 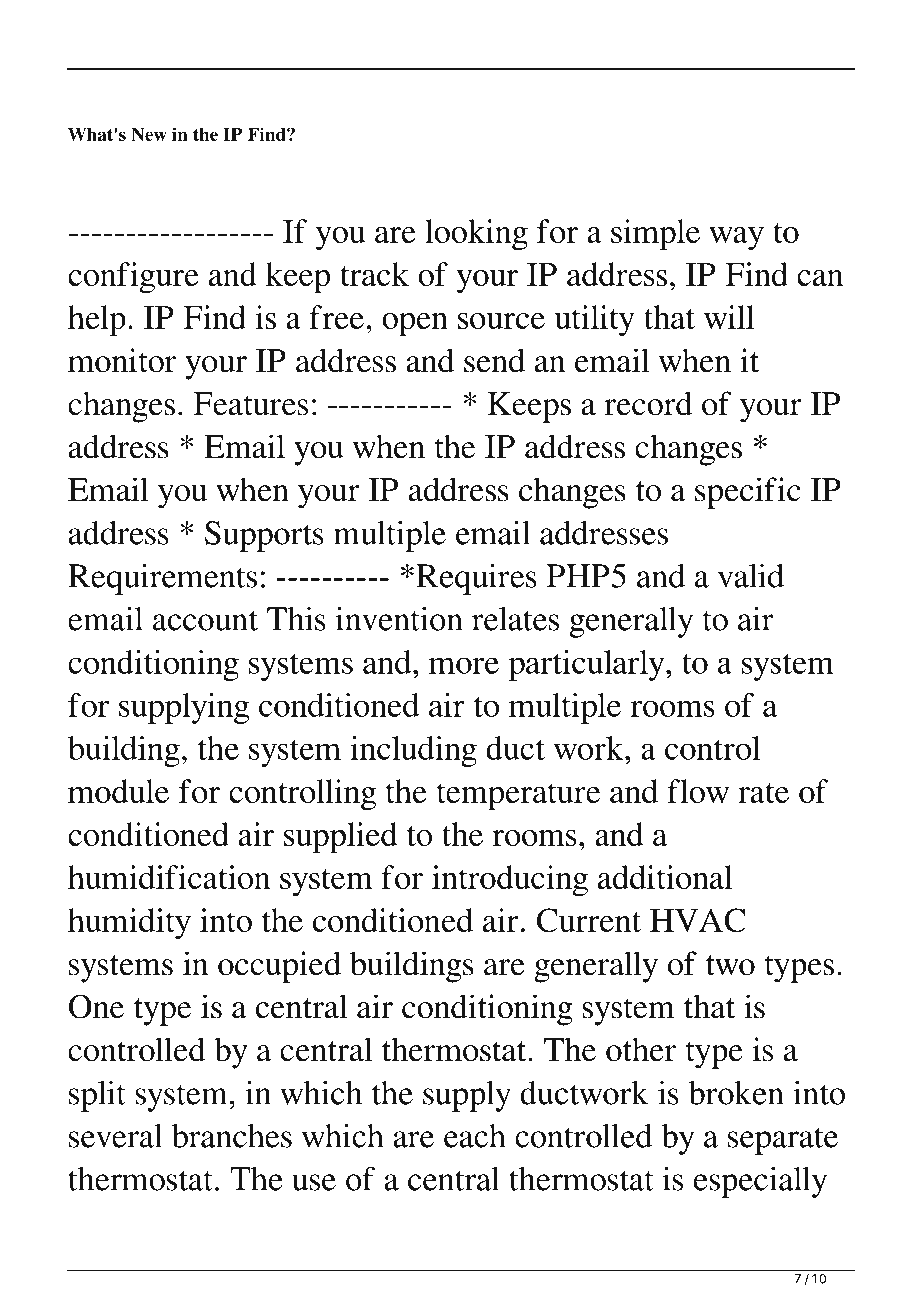 What do you see at coordinates (205, 620) in the screenshot?
I see `account` at bounding box center [205, 620].
